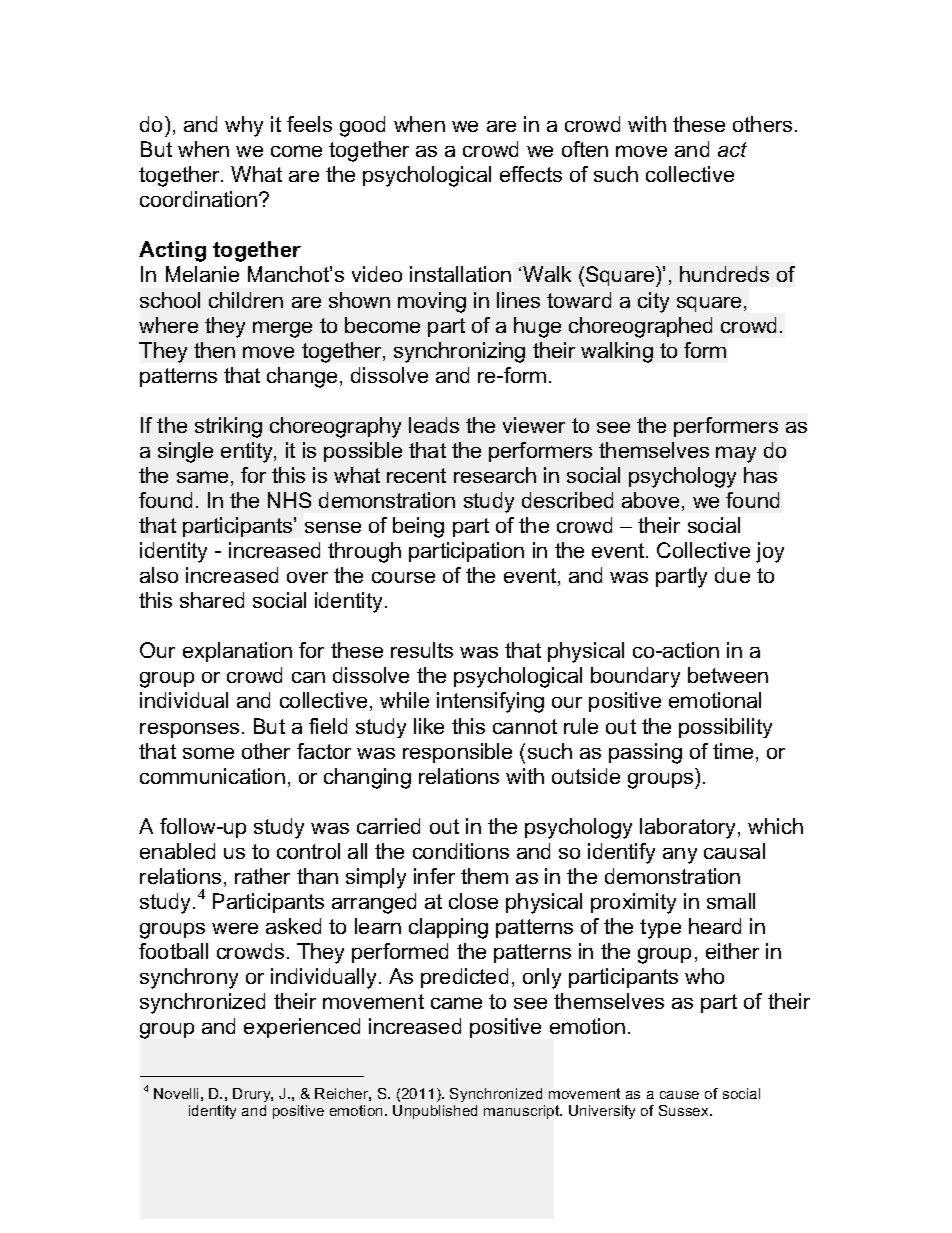 Image resolution: width=952 pixels, height=1233 pixels. What do you see at coordinates (733, 751) in the image?
I see `time` at bounding box center [733, 751].
